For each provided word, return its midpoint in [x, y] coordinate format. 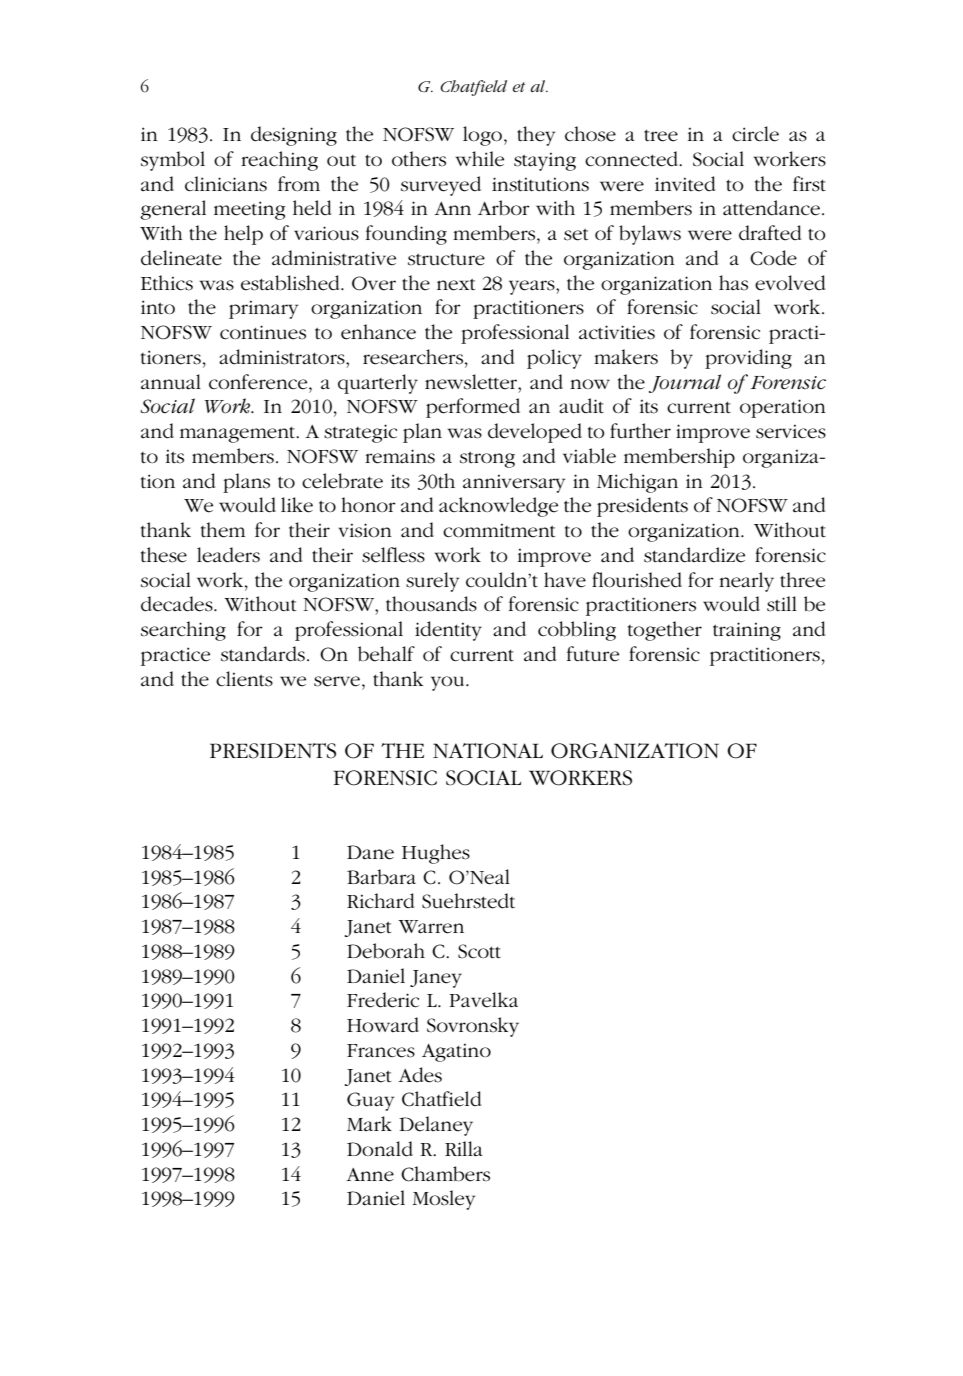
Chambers [445, 1174]
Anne [370, 1175]
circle [755, 134]
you [449, 683]
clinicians [226, 184]
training [747, 631]
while [479, 159]
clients [244, 679]
